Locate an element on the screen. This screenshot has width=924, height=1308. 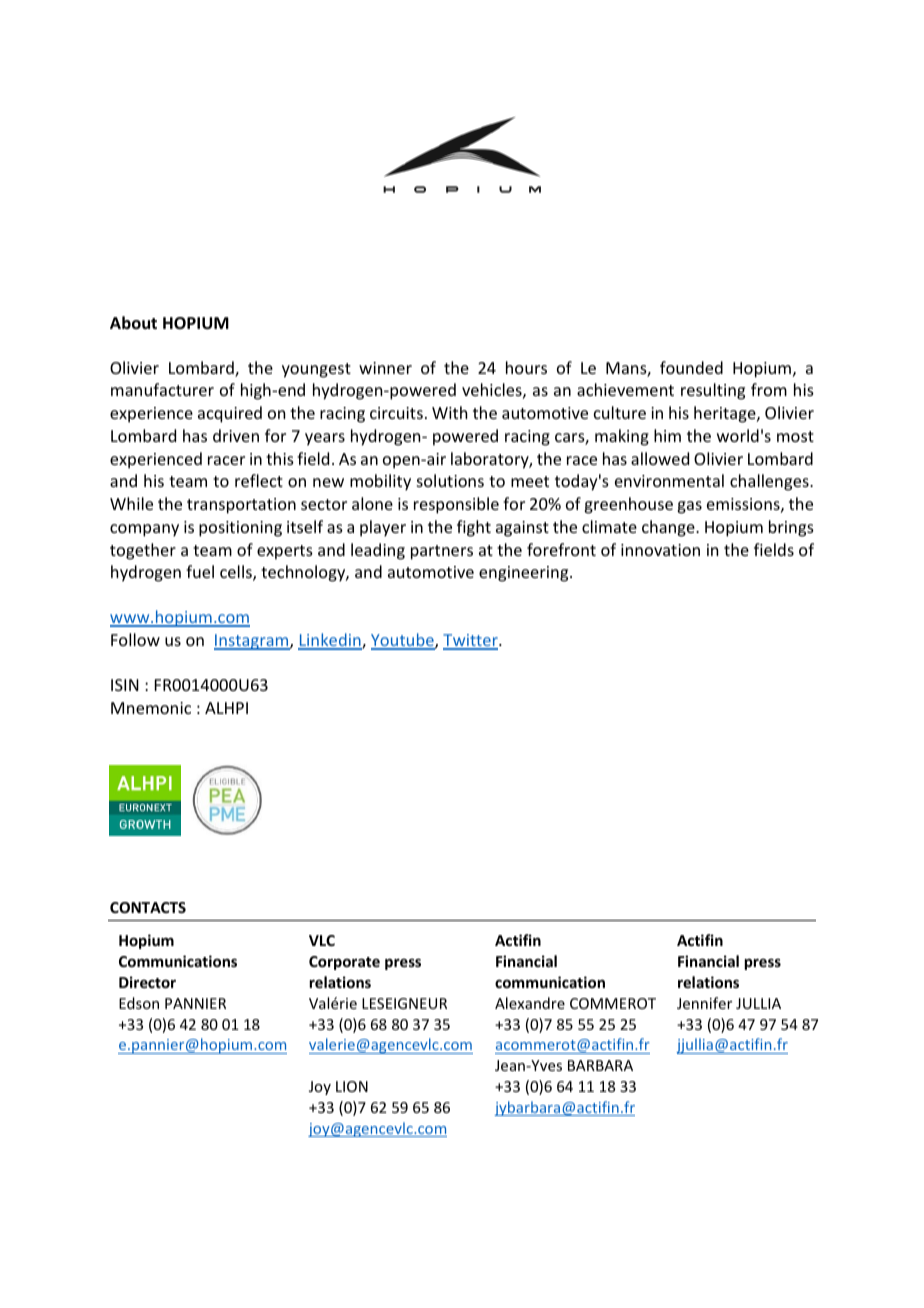
About is located at coordinates (133, 322).
